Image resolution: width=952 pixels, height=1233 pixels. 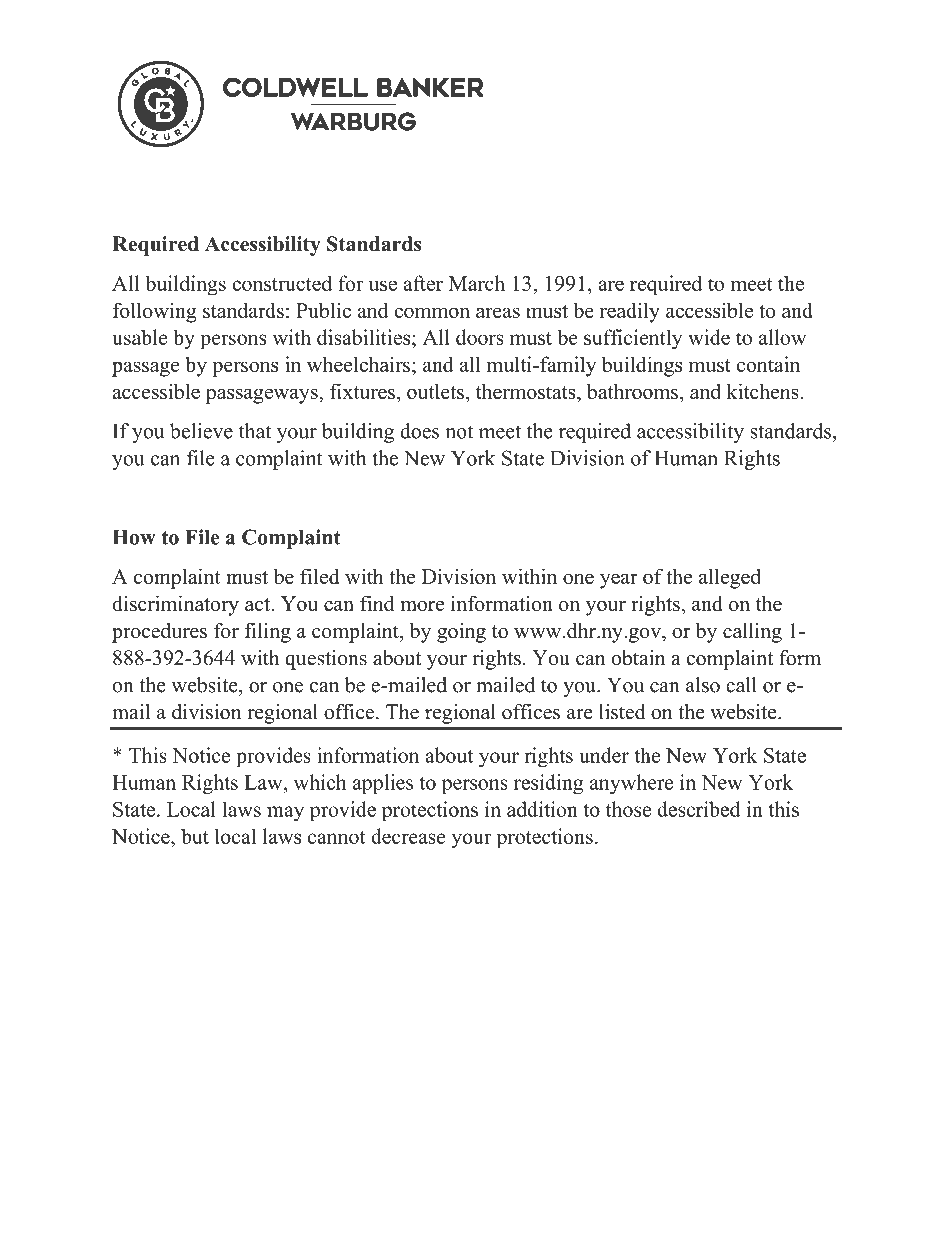 I want to click on decrease, so click(x=408, y=836).
